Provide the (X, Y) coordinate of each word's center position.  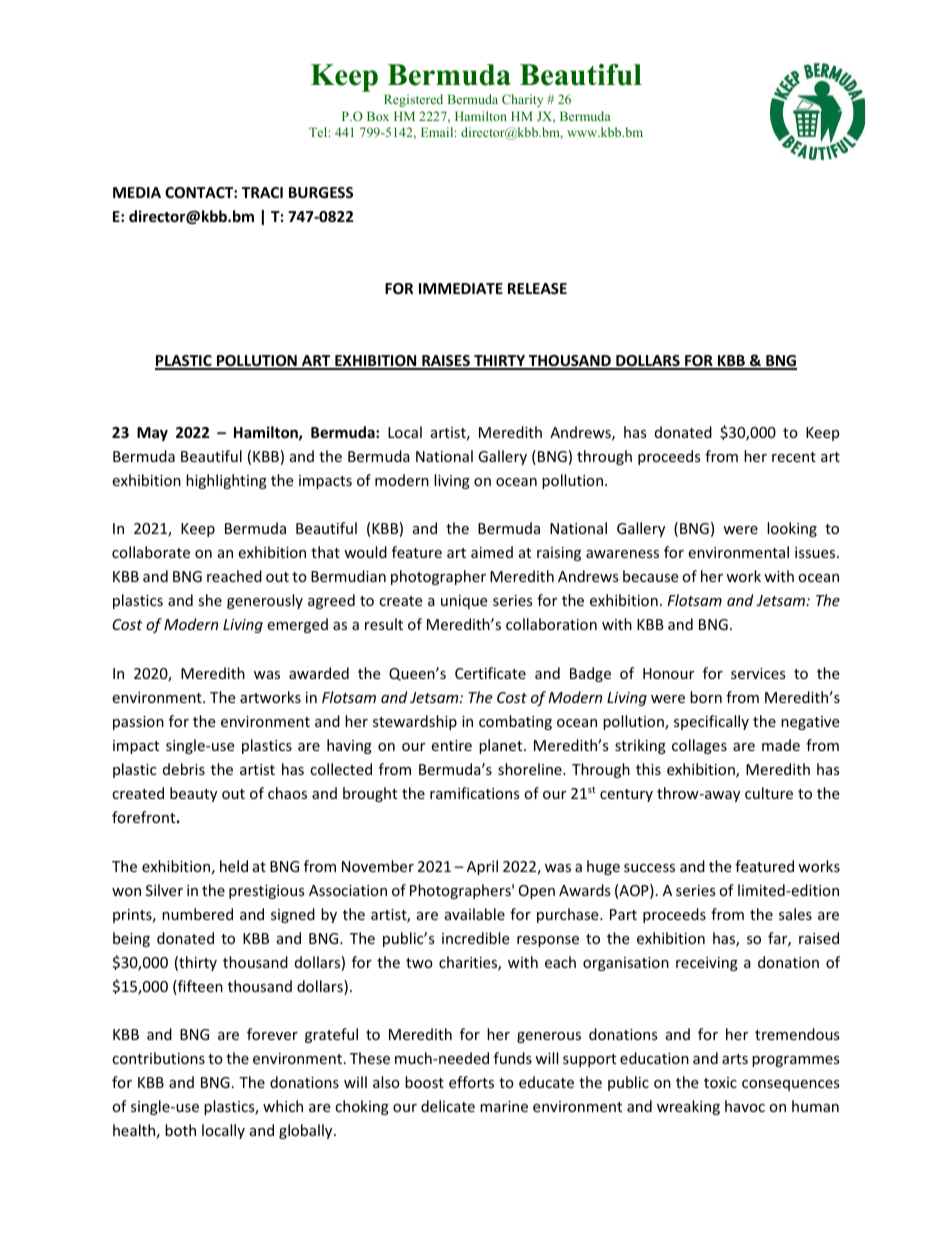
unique (464, 602)
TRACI (262, 192)
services (758, 673)
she (210, 600)
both (180, 1130)
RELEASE (537, 288)
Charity (522, 100)
